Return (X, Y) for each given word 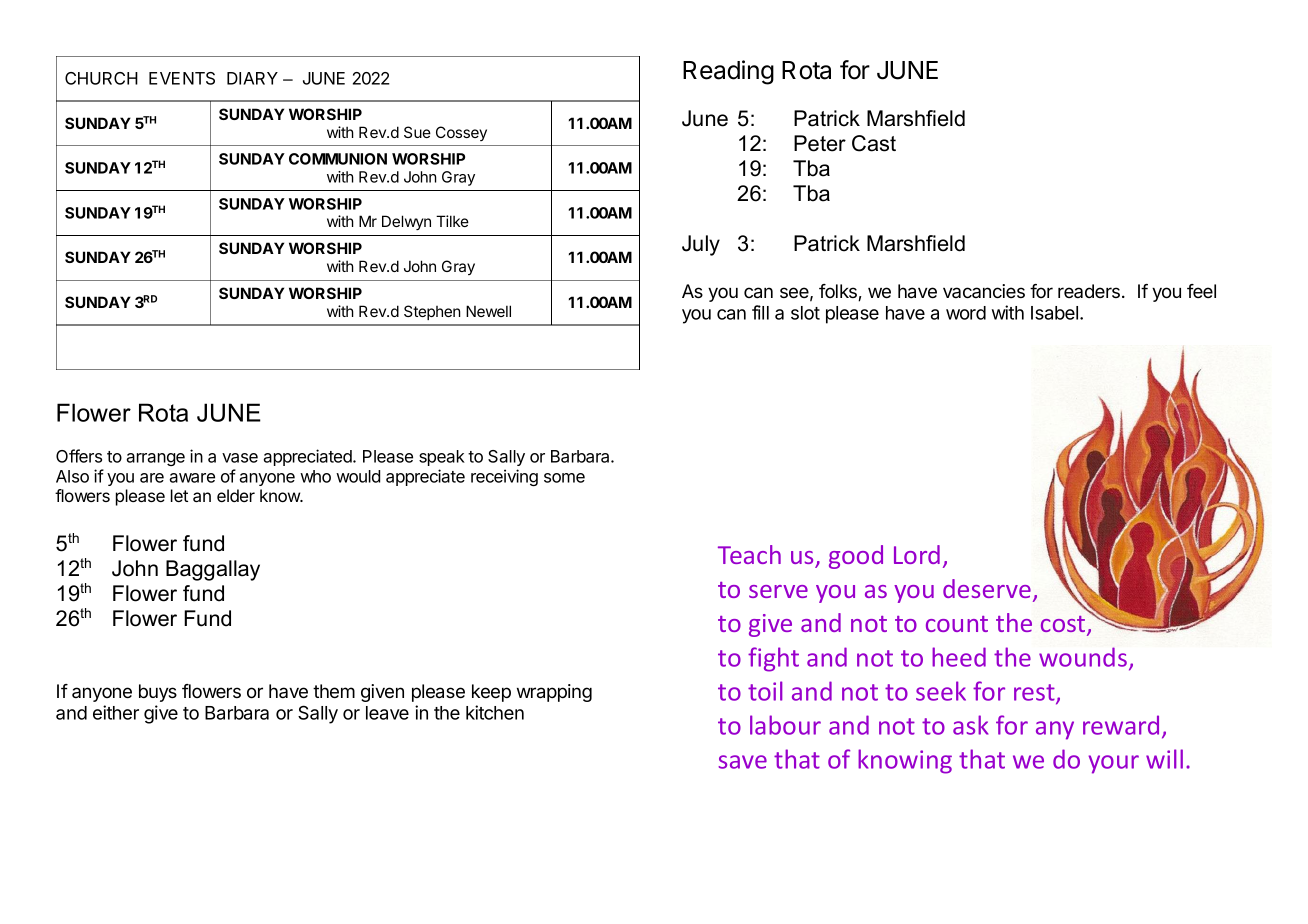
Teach (749, 554)
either (116, 712)
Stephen (432, 312)
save (742, 762)
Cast (874, 143)
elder (236, 495)
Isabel (1056, 313)
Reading (728, 72)
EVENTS (182, 78)
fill (760, 312)
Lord (917, 554)
